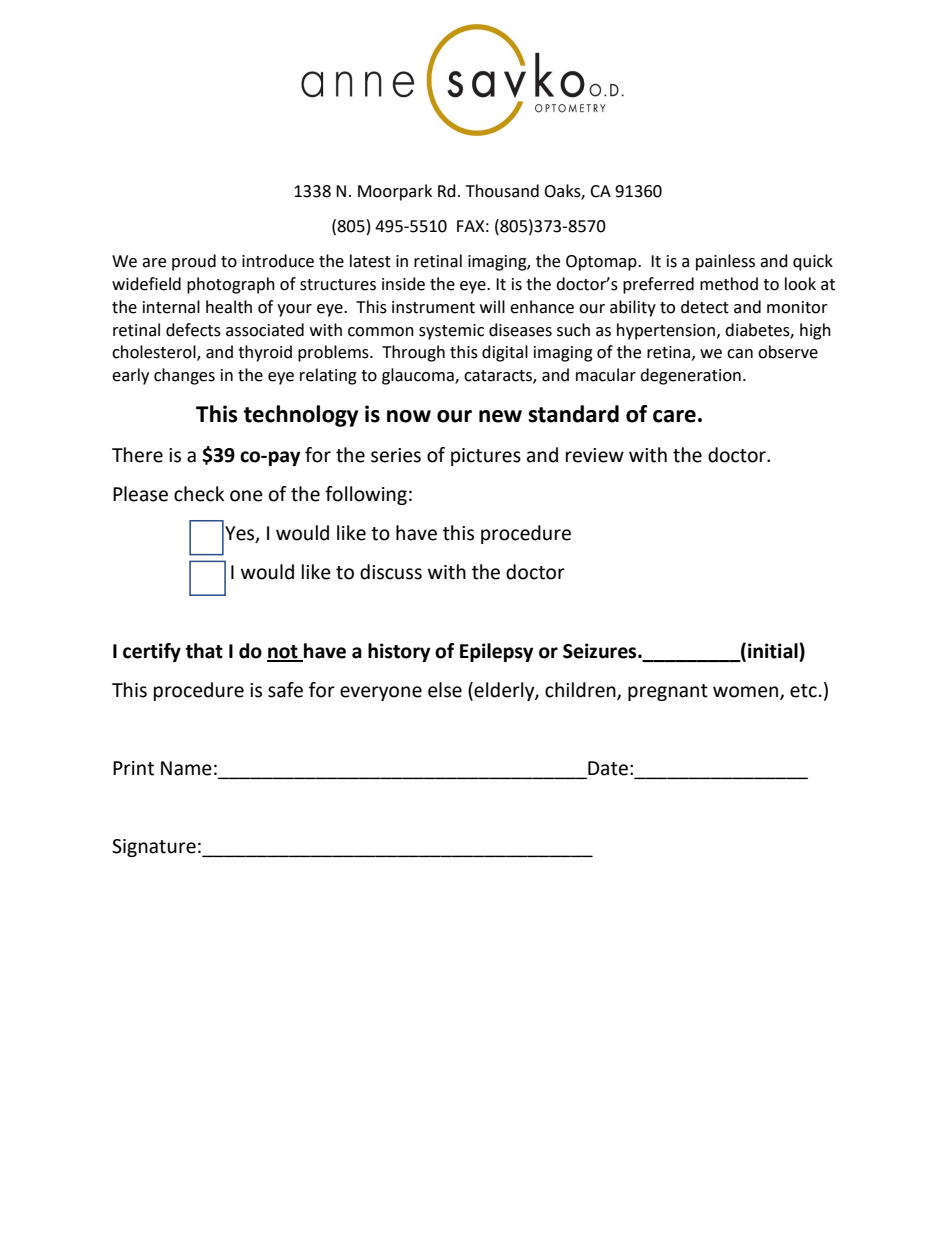  Describe the element at coordinates (486, 457) in the image. I see `pictures` at that location.
